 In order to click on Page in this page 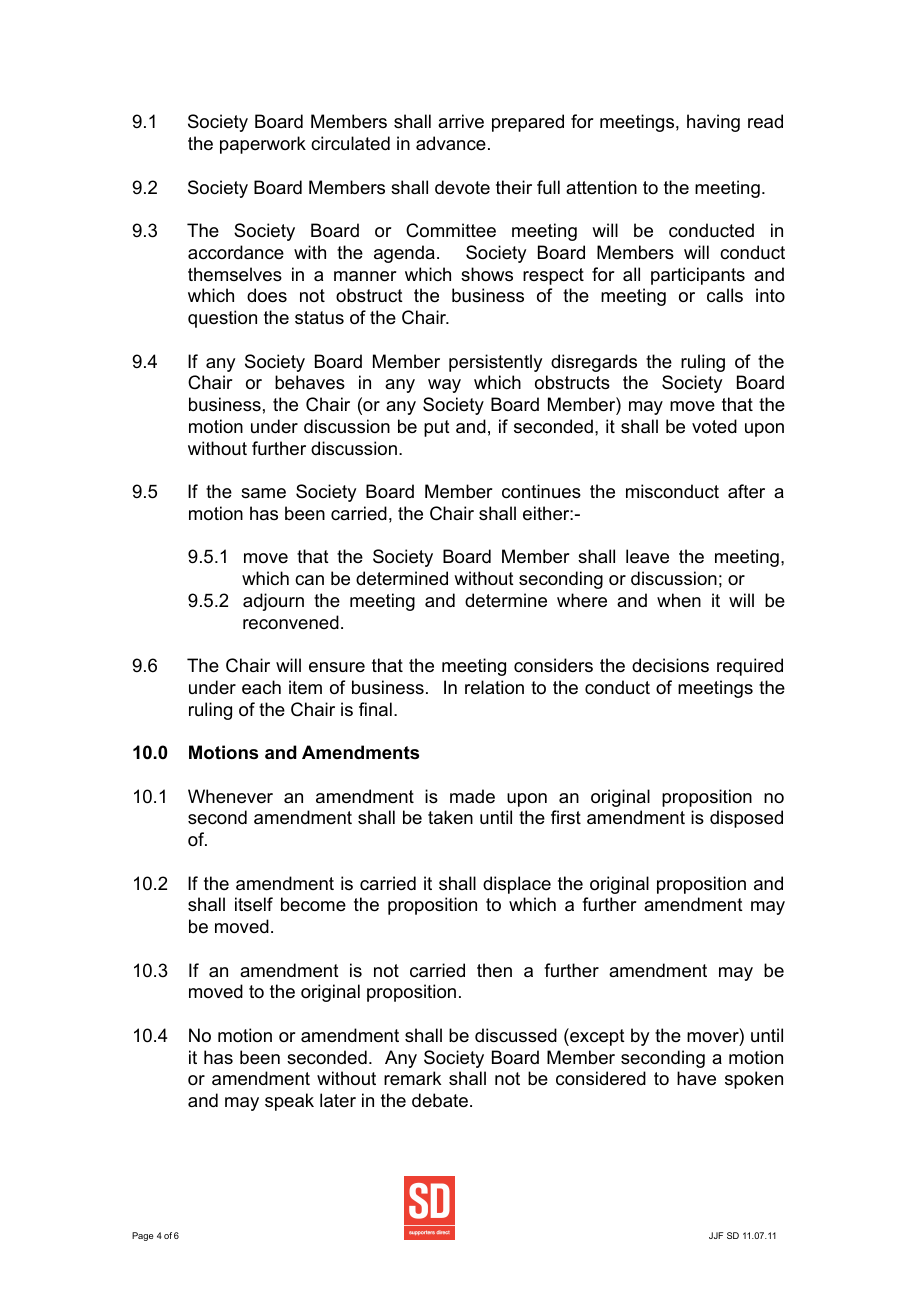, I will do `click(143, 1236)`.
